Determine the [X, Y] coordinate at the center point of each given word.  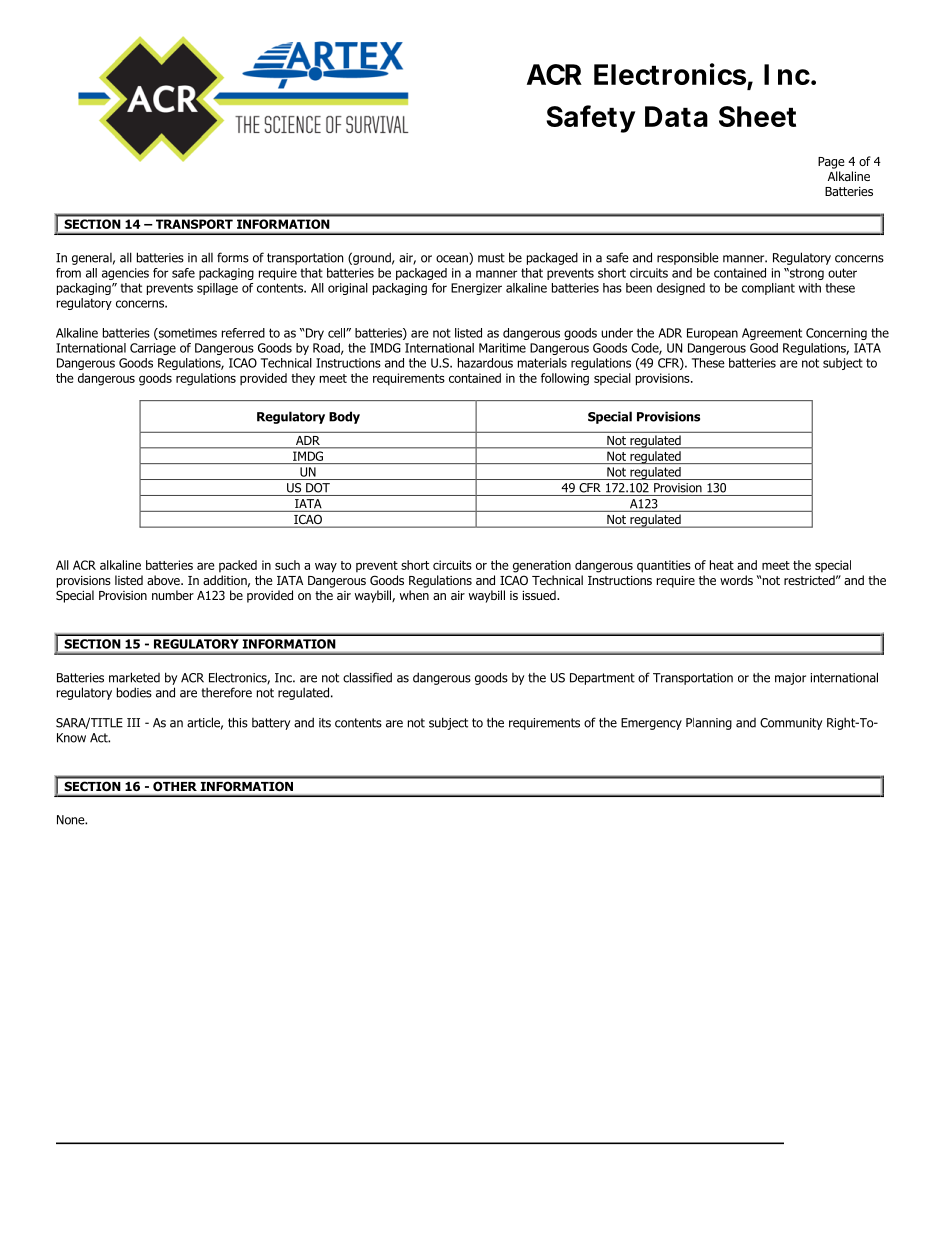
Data [676, 116]
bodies [134, 692]
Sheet [757, 116]
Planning [709, 724]
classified [367, 677]
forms [233, 257]
